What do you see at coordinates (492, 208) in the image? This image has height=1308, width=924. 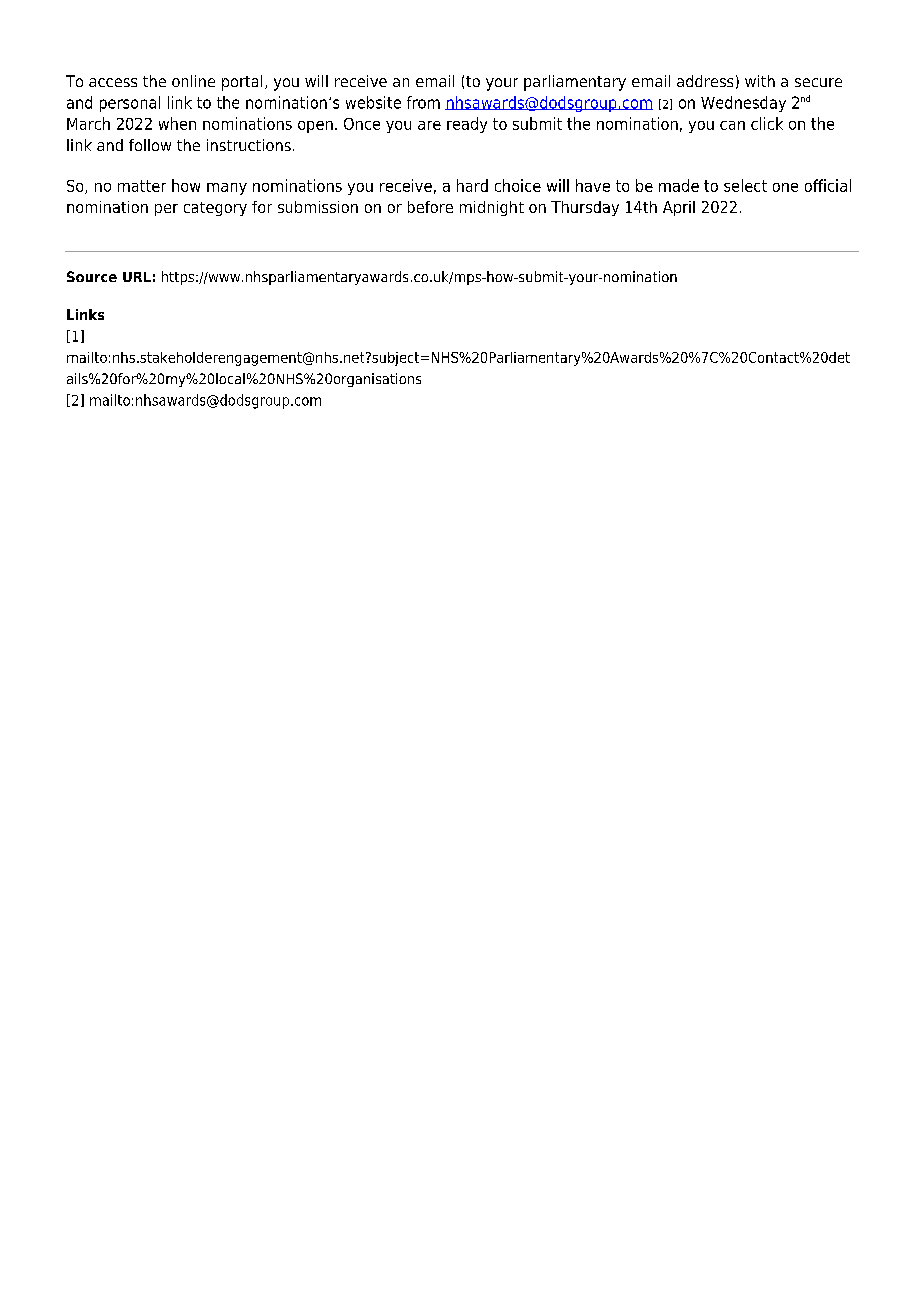 I see `midnight` at bounding box center [492, 208].
